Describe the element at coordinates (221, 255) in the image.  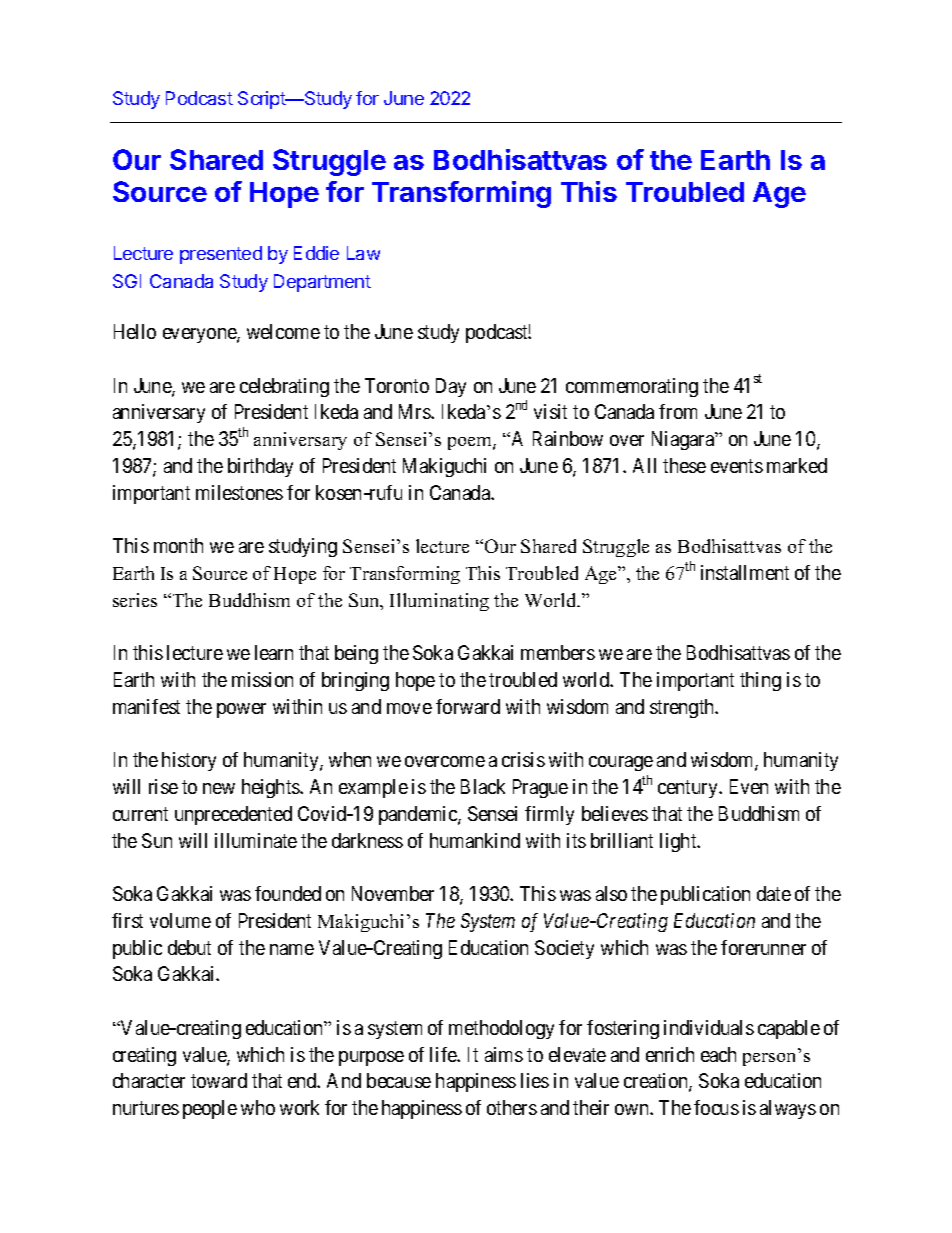
I see `presented` at that location.
